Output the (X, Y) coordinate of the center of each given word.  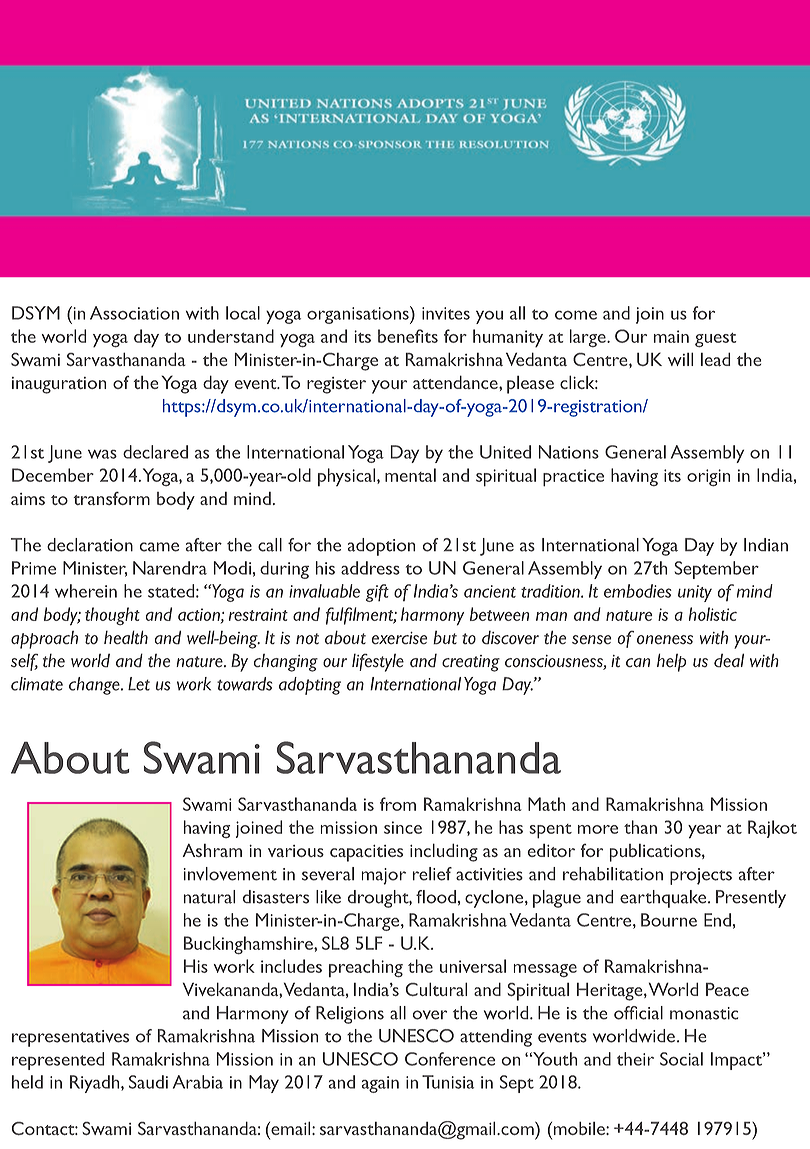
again (380, 1084)
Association (134, 313)
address (370, 568)
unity (695, 593)
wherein (86, 591)
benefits (408, 336)
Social (681, 1059)
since (403, 827)
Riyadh (96, 1084)
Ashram (212, 850)
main (671, 336)
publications (656, 853)
